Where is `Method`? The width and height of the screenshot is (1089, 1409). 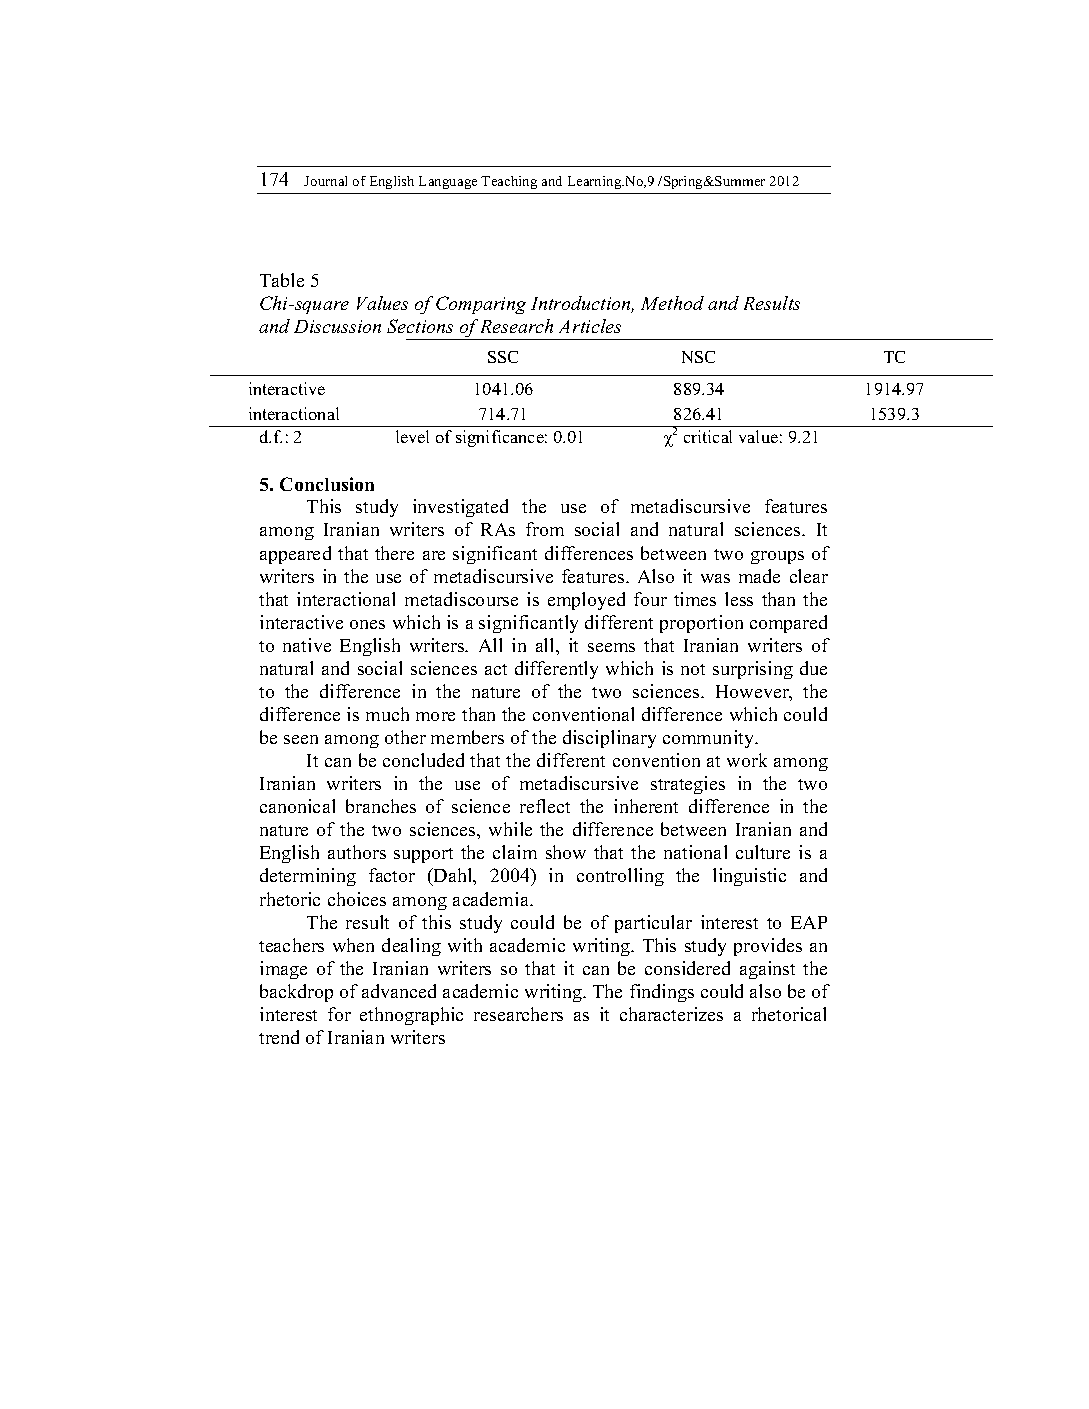
Method is located at coordinates (672, 303).
